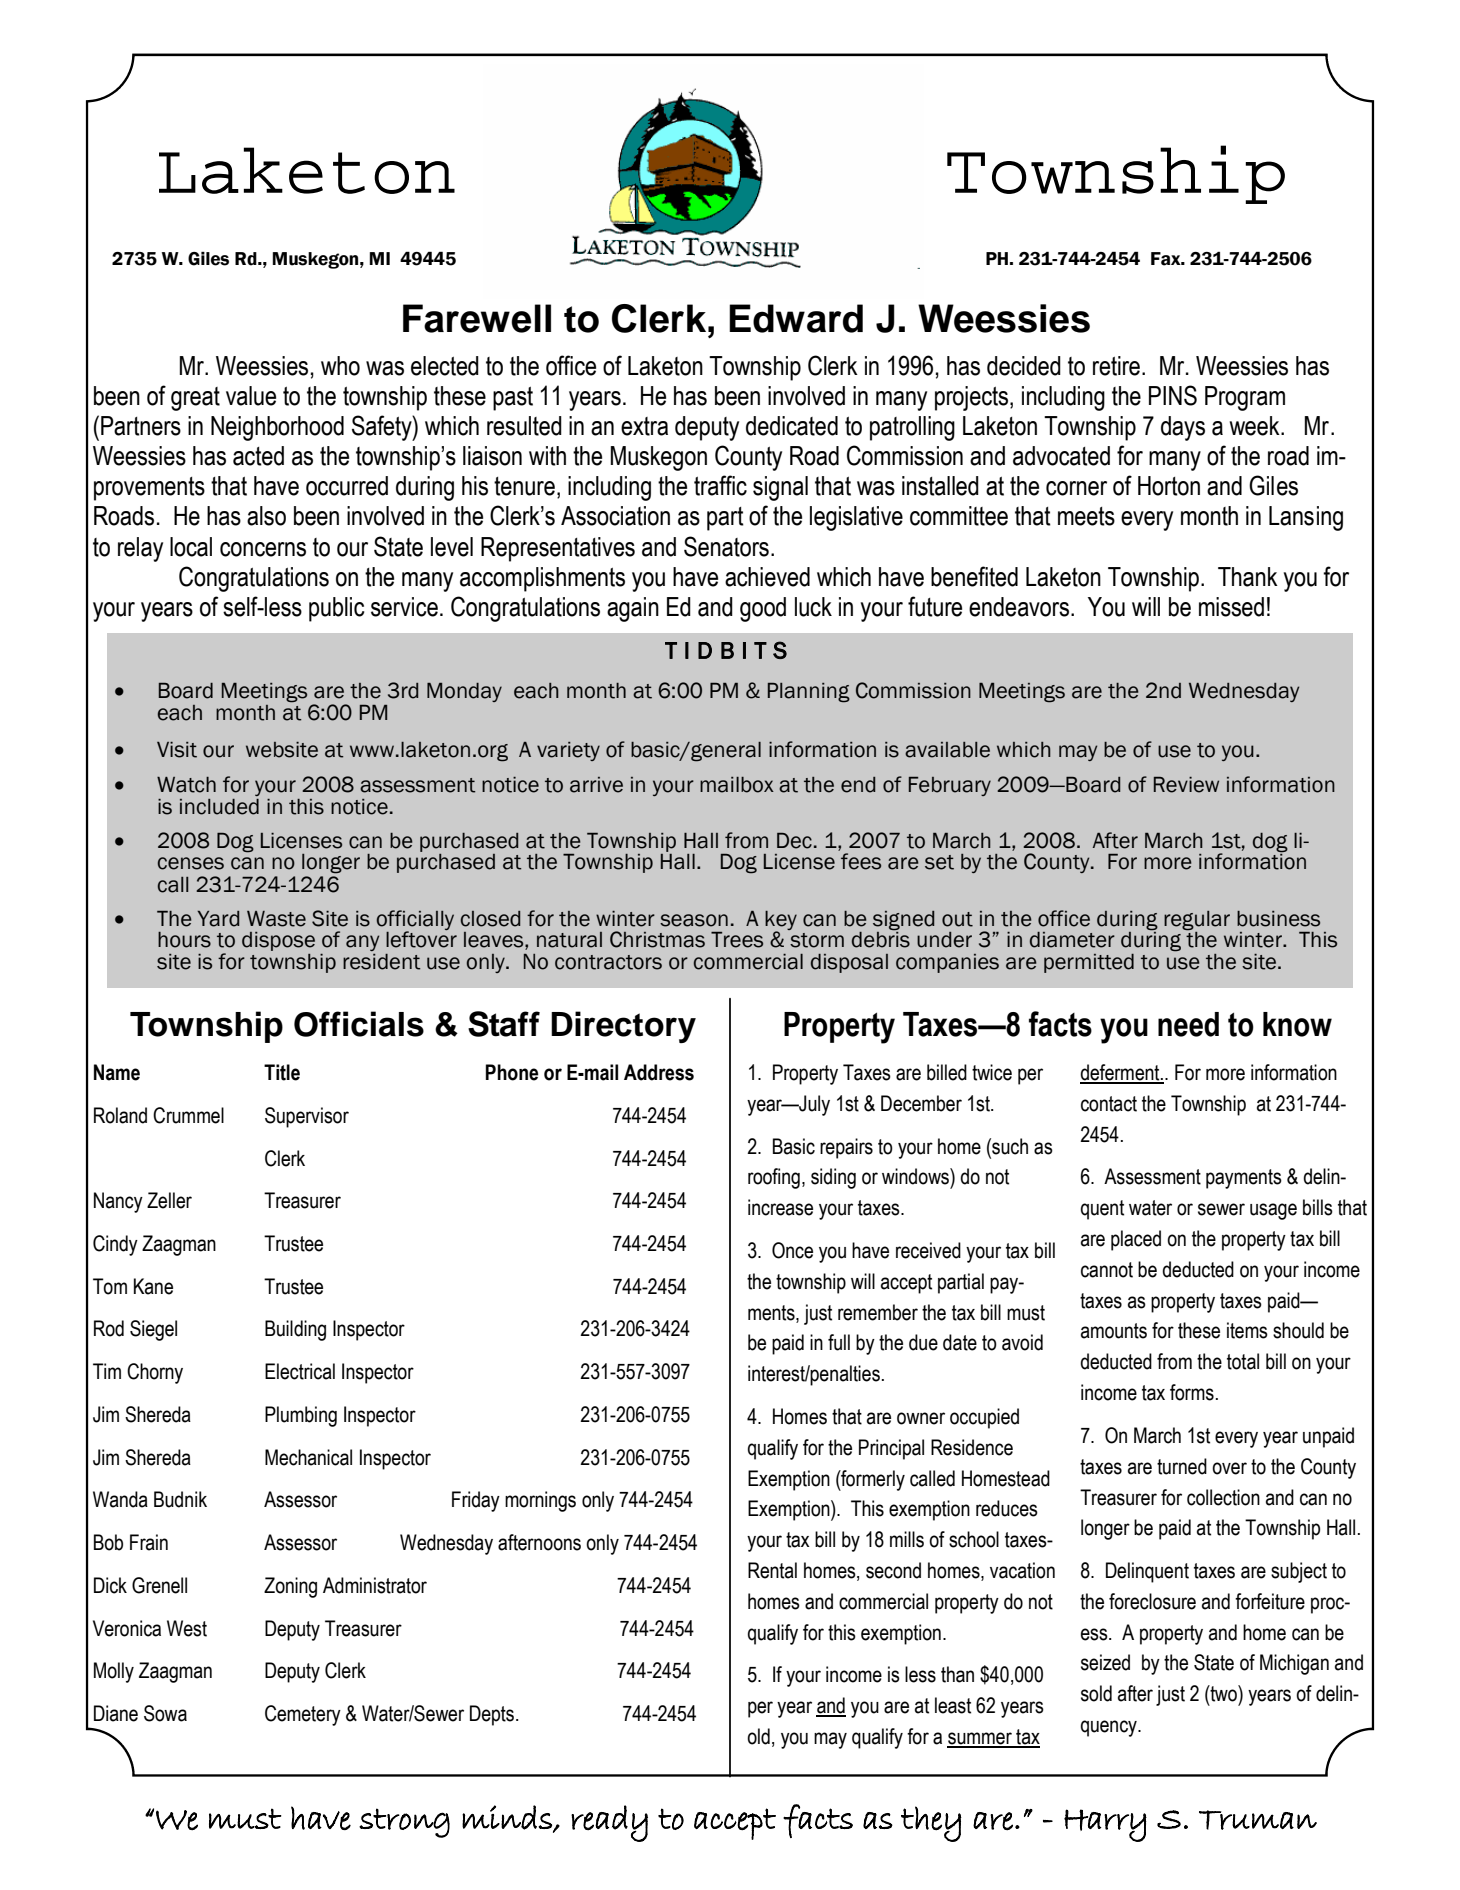 The image size is (1460, 1890). Describe the element at coordinates (796, 318) in the document. I see `Edward` at that location.
